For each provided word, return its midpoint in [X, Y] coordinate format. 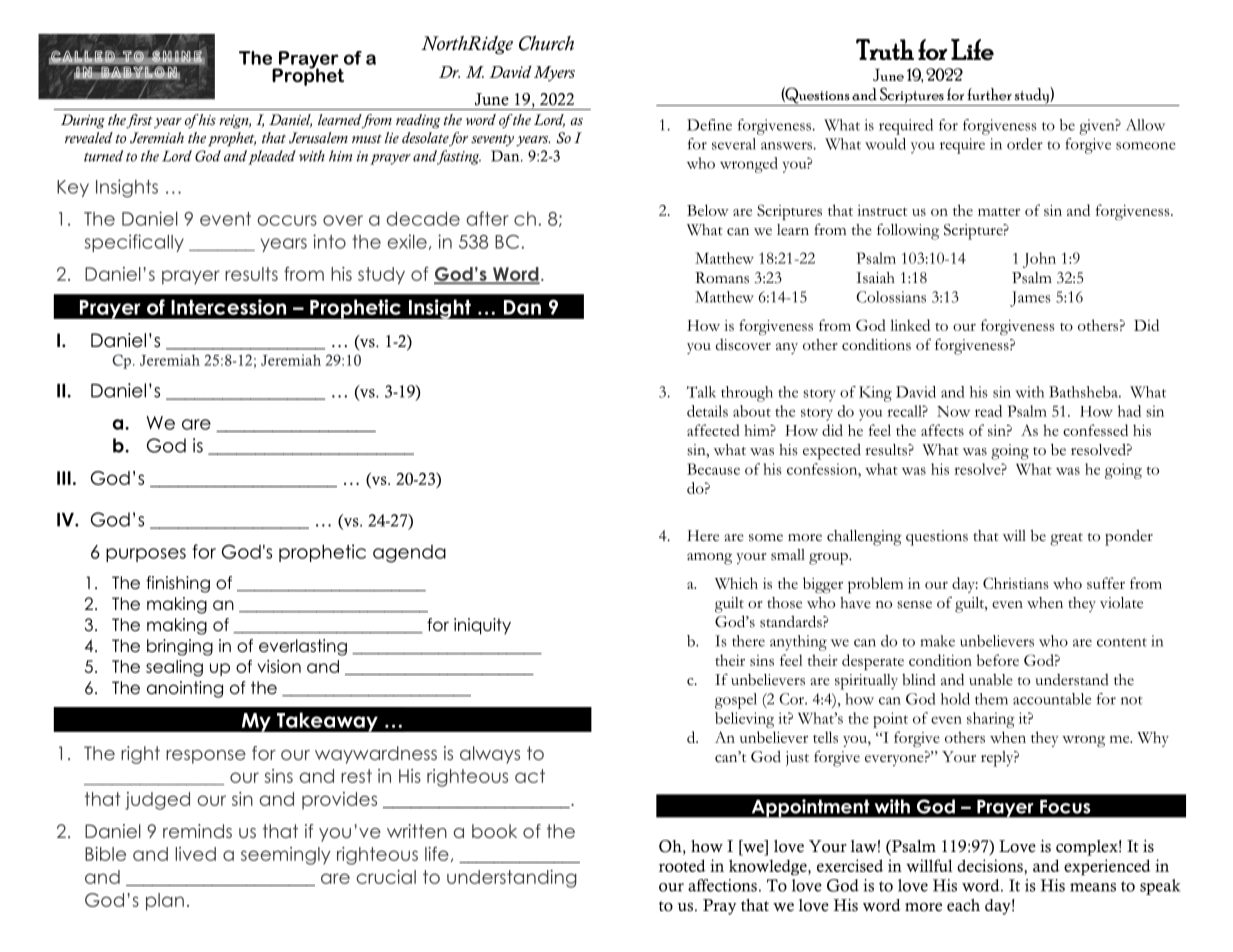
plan [165, 902]
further [989, 94]
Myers [554, 74]
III [64, 478]
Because [713, 469]
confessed [1095, 430]
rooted [682, 865]
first [139, 121]
